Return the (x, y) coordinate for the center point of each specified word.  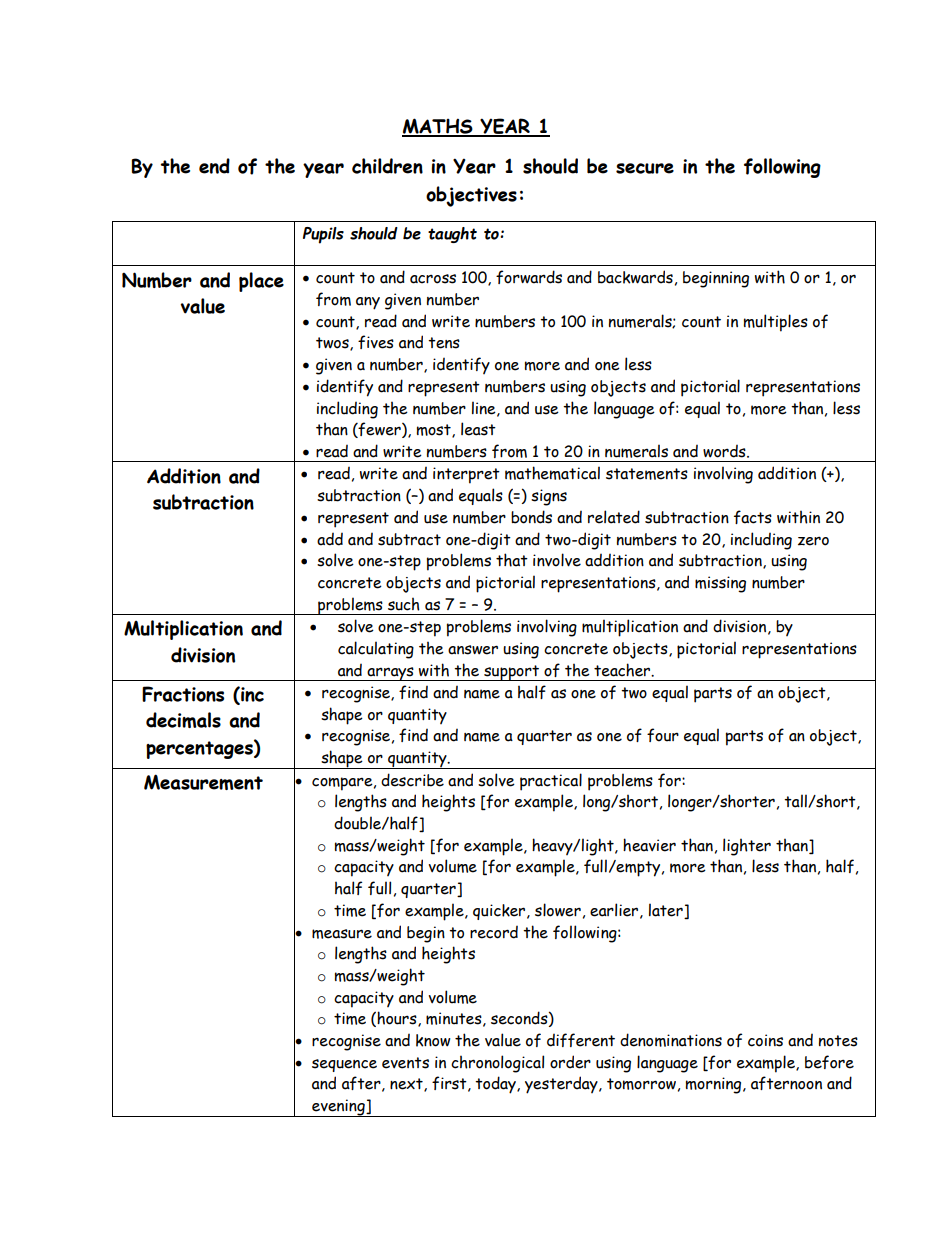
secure (645, 168)
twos (333, 344)
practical (551, 782)
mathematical (552, 473)
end (214, 166)
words (725, 451)
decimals (183, 720)
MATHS (438, 127)
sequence (344, 1065)
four (663, 735)
